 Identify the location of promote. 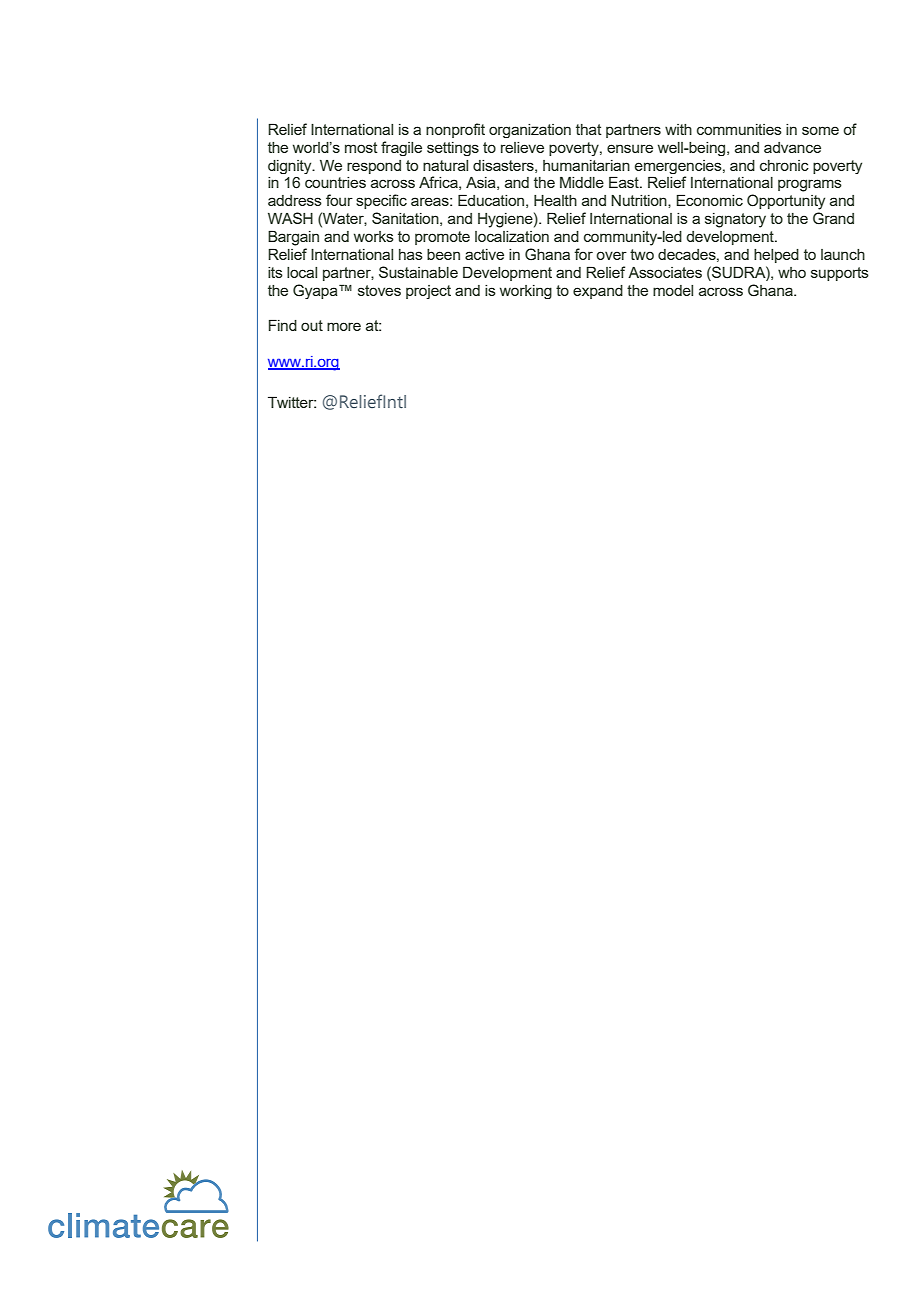
(442, 238).
